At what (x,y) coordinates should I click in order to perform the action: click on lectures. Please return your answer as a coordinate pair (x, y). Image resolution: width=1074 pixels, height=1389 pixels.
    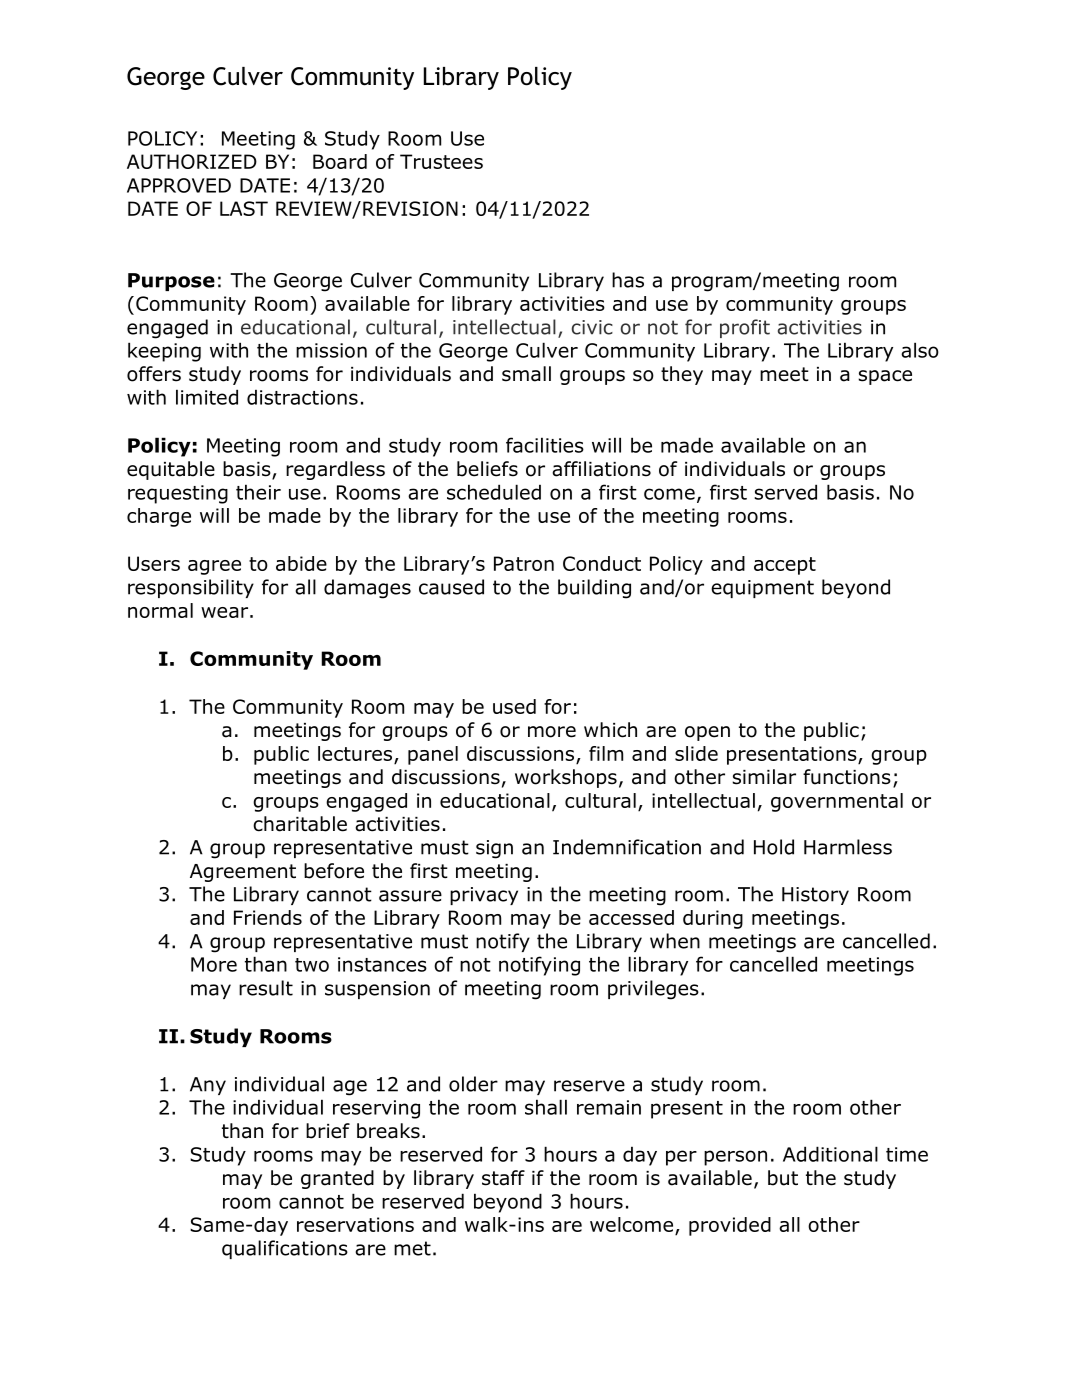
    Looking at the image, I should click on (355, 753).
